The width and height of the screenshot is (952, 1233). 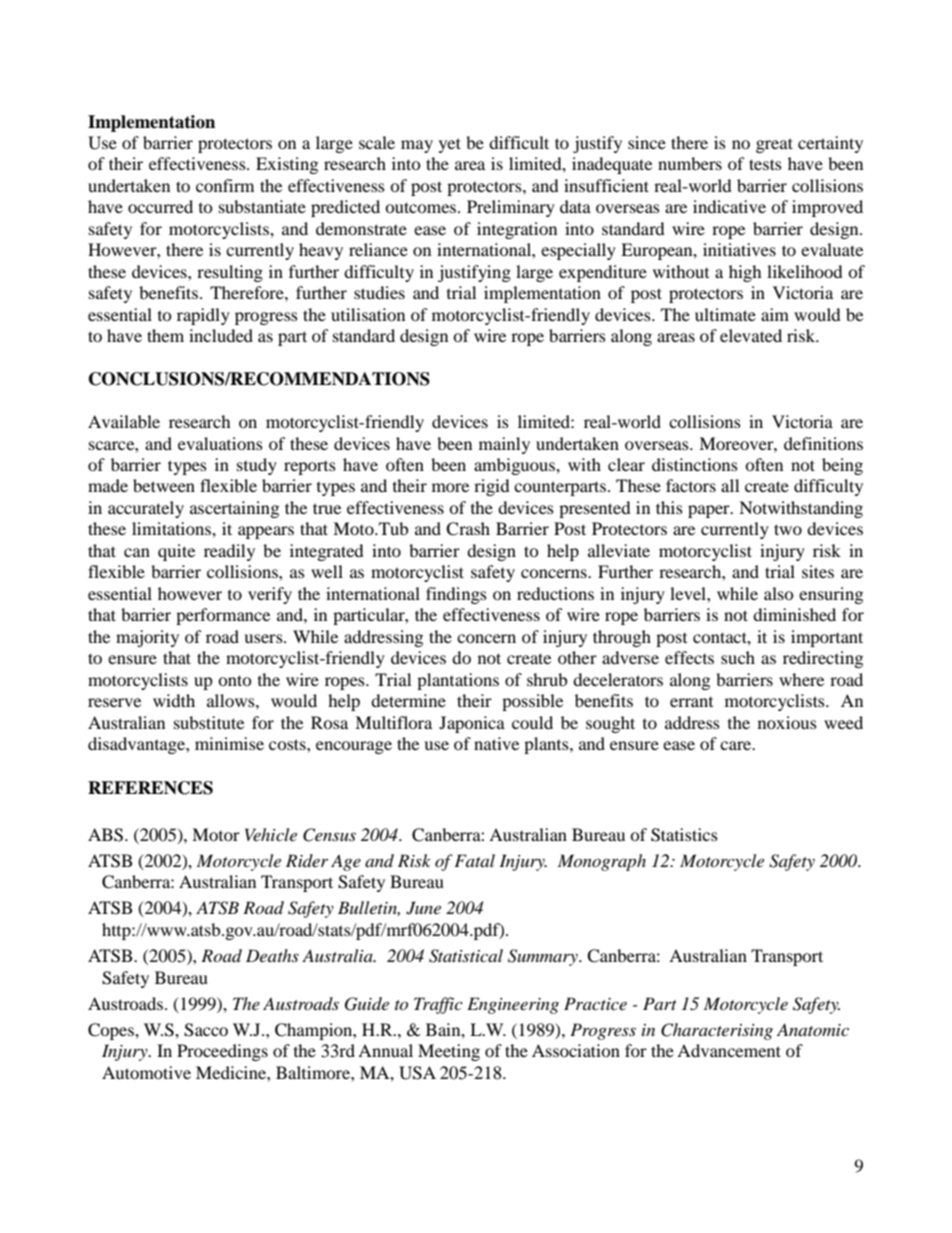 I want to click on yet, so click(x=450, y=145).
